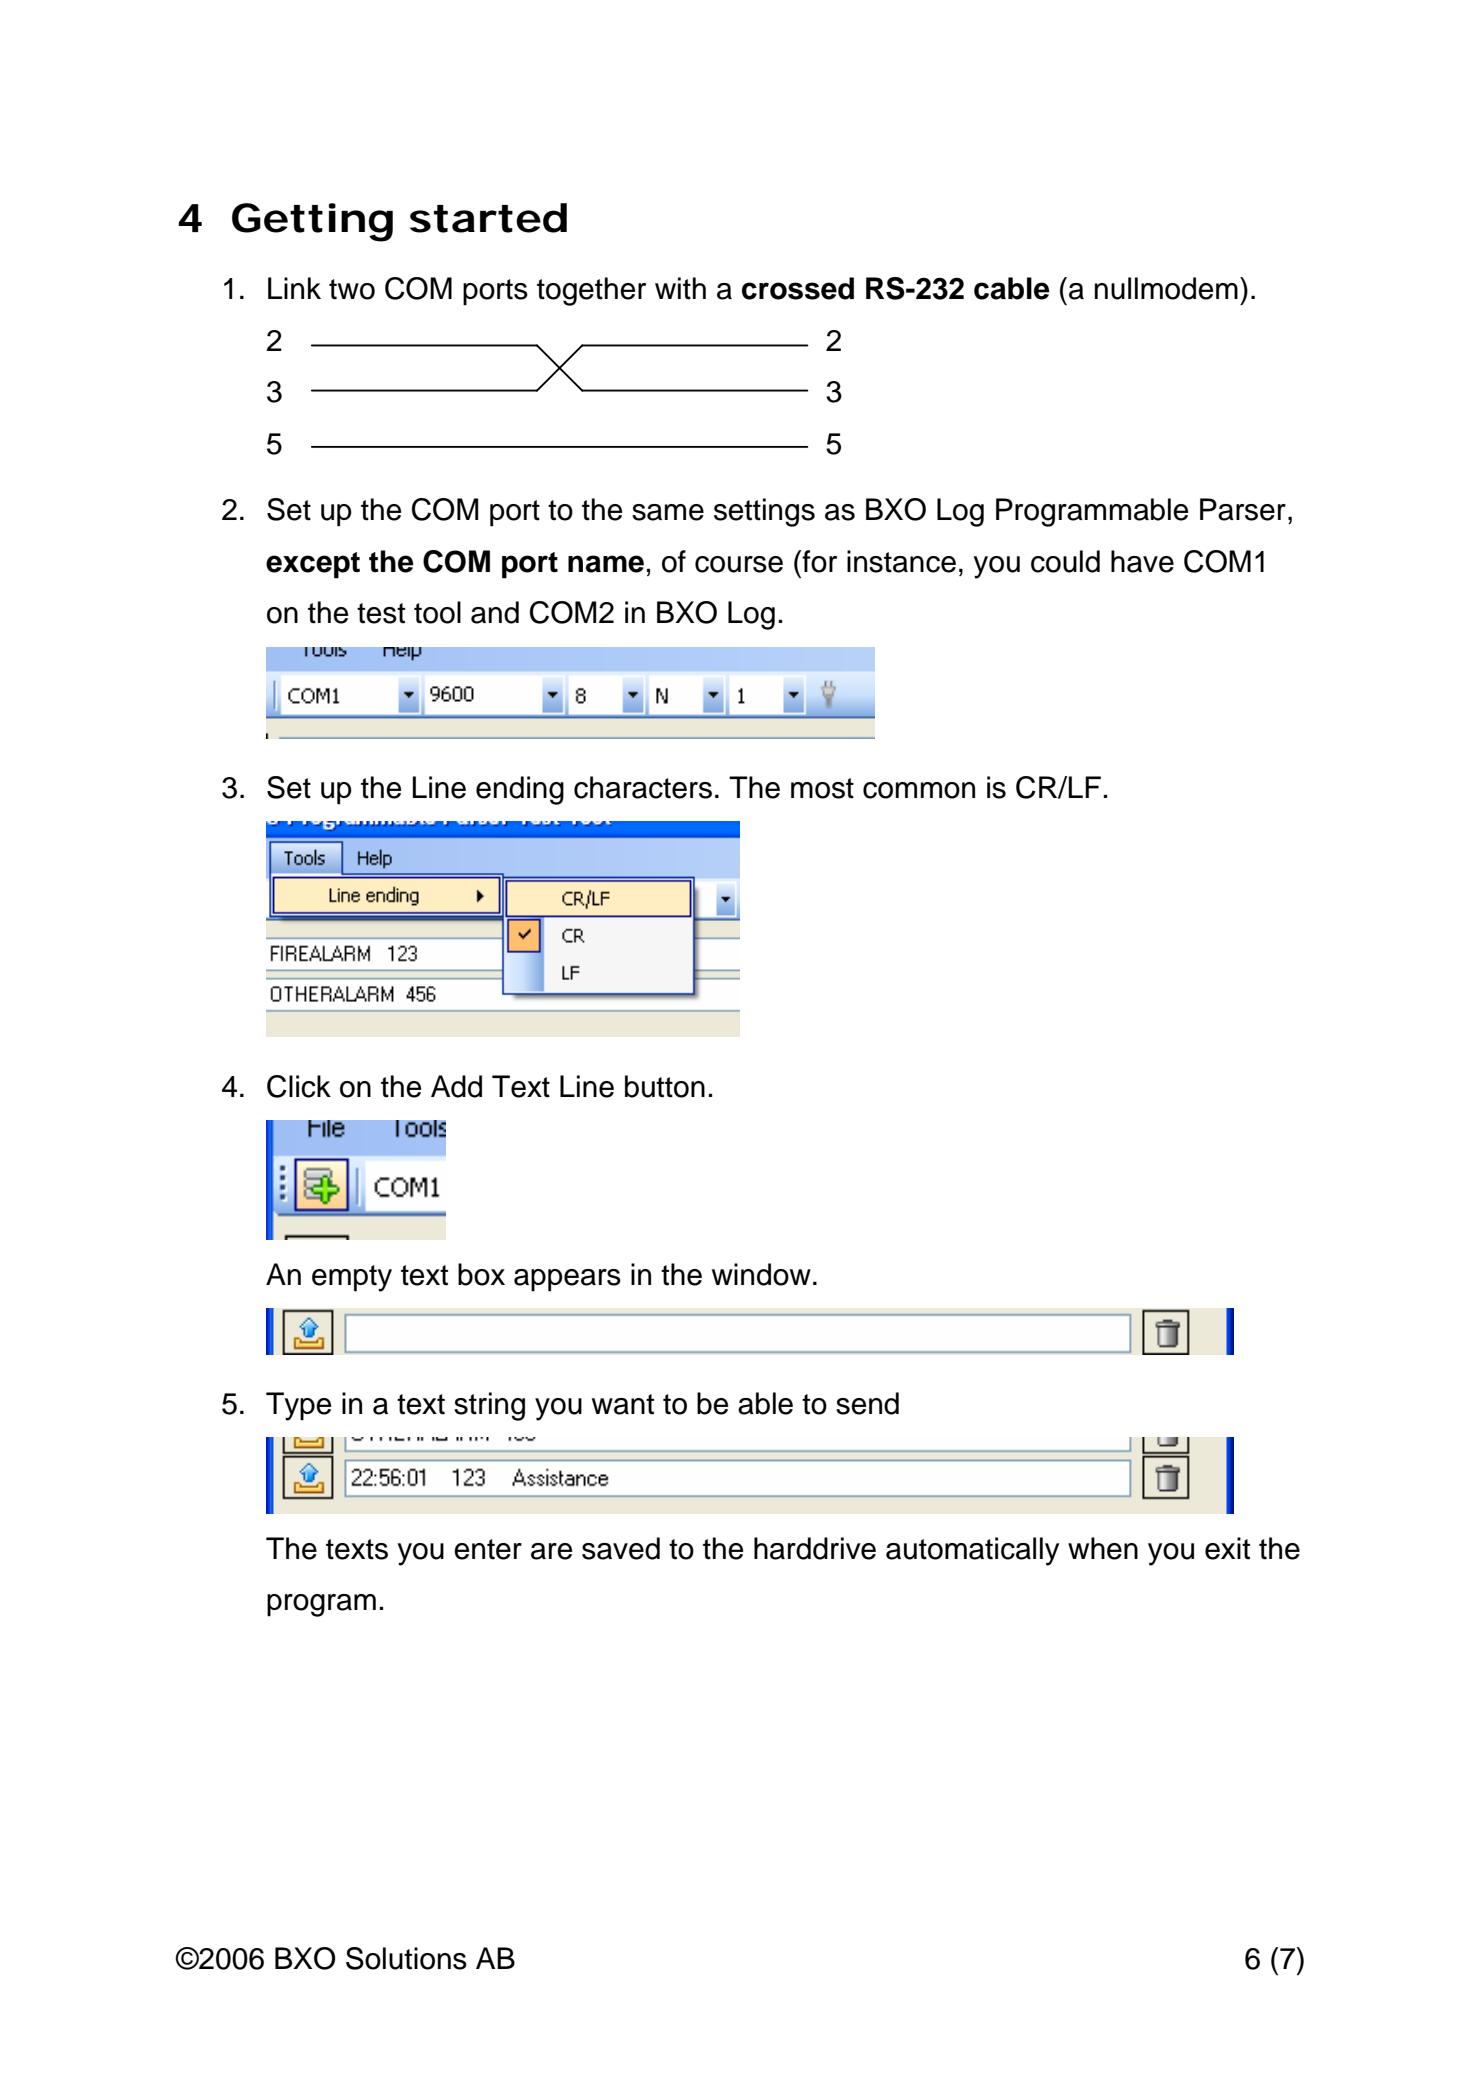 The height and width of the screenshot is (2096, 1482). I want to click on Solutions, so click(406, 1958).
